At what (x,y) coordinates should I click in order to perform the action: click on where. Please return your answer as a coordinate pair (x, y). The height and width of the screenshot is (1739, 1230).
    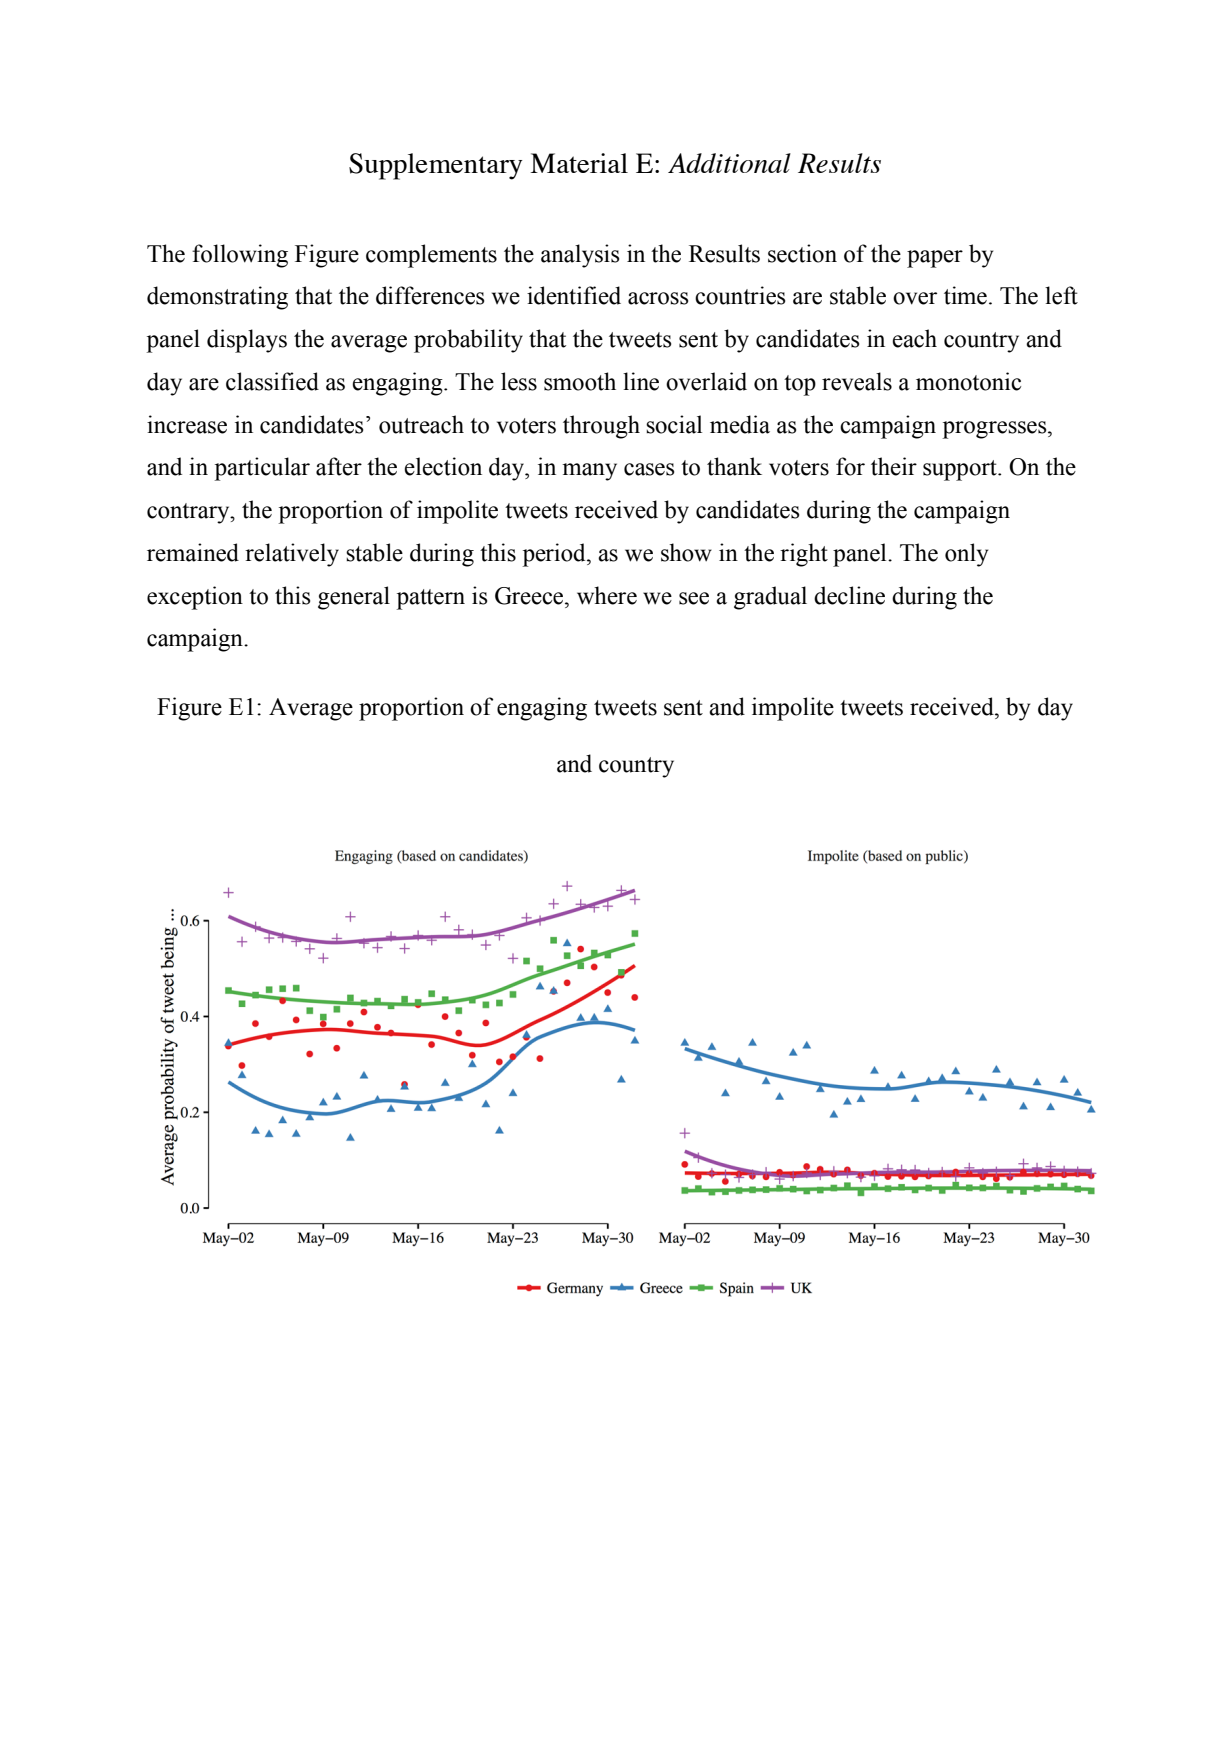
    Looking at the image, I should click on (607, 595).
